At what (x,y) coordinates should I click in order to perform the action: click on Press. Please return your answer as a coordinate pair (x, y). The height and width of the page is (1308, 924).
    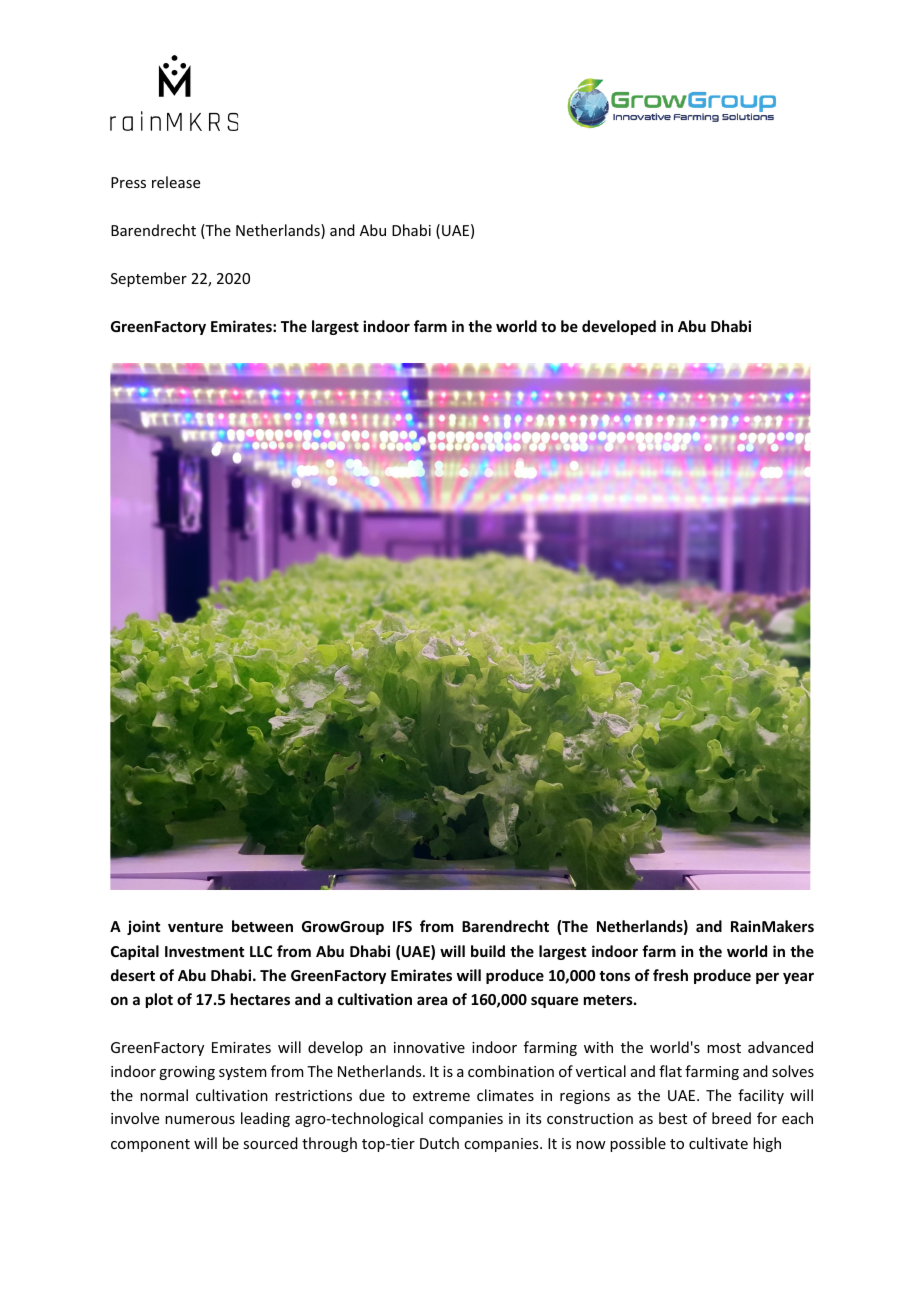
    Looking at the image, I should click on (128, 182).
